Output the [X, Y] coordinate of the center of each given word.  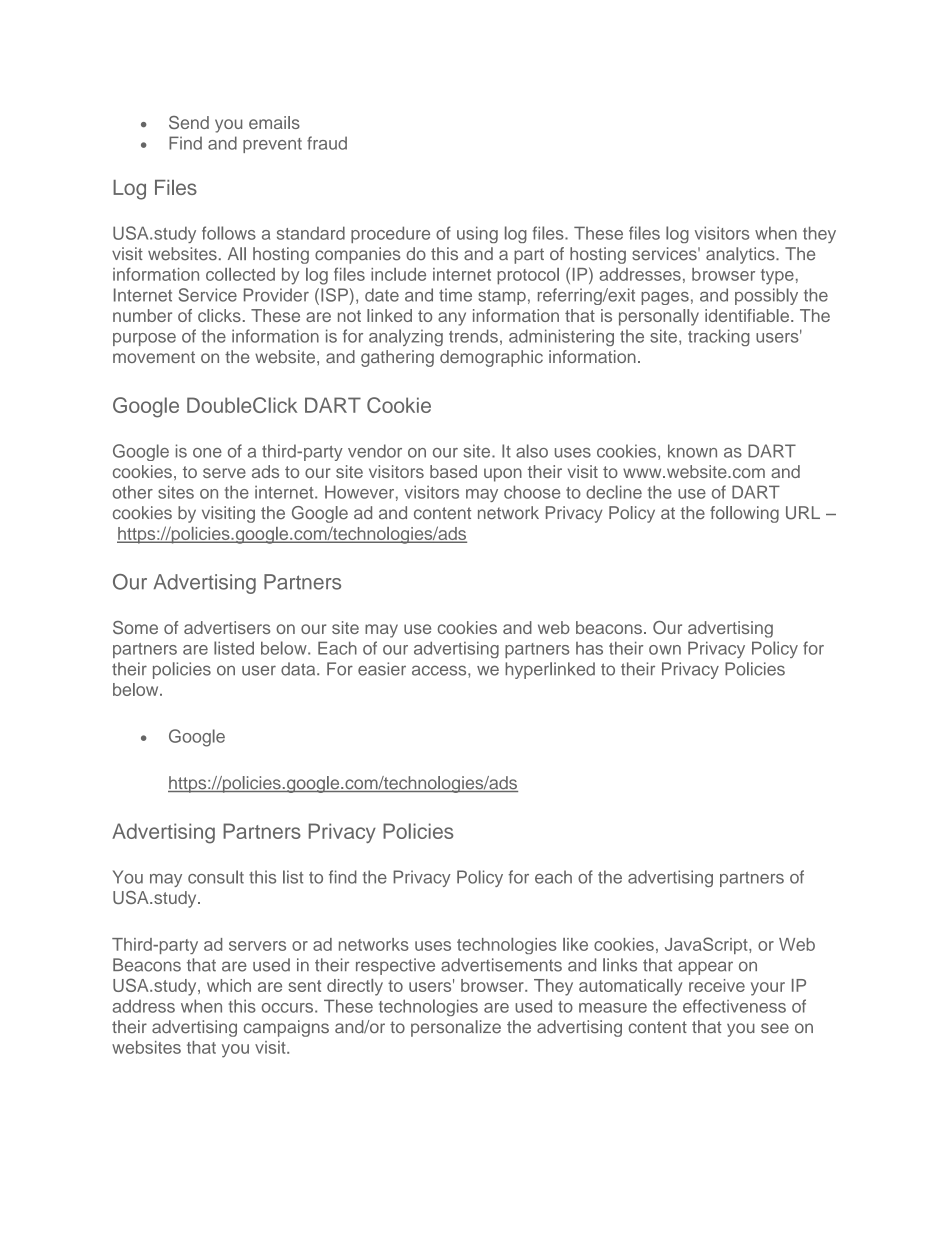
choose [532, 492]
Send [189, 122]
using [477, 234]
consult [216, 877]
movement [154, 357]
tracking [719, 337]
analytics [741, 255]
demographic [491, 358]
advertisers [227, 627]
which [229, 985]
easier [382, 669]
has [589, 648]
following [744, 514]
